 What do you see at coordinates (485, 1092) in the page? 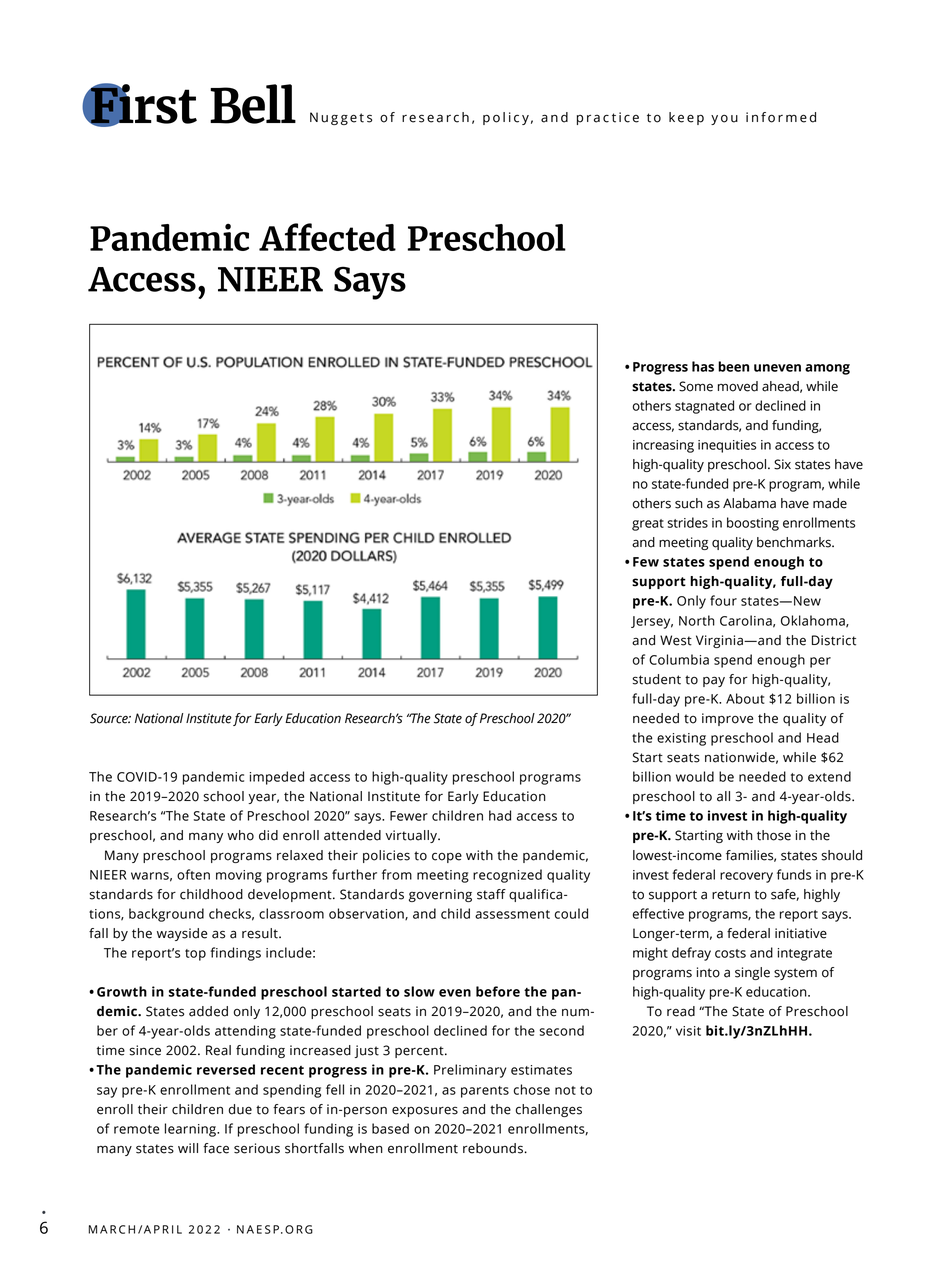
I see `parents` at bounding box center [485, 1092].
